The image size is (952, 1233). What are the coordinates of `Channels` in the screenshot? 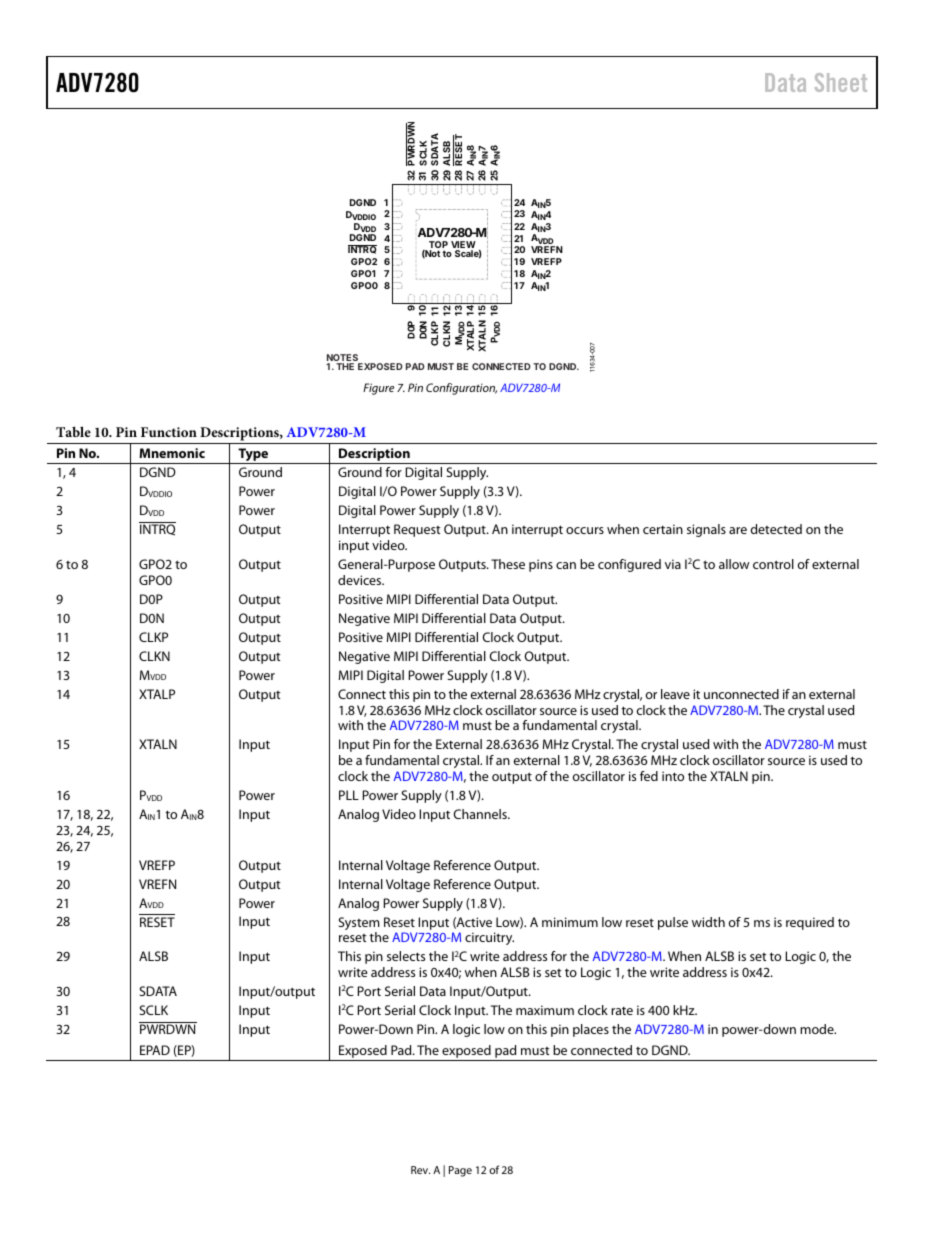 It's located at (481, 814).
